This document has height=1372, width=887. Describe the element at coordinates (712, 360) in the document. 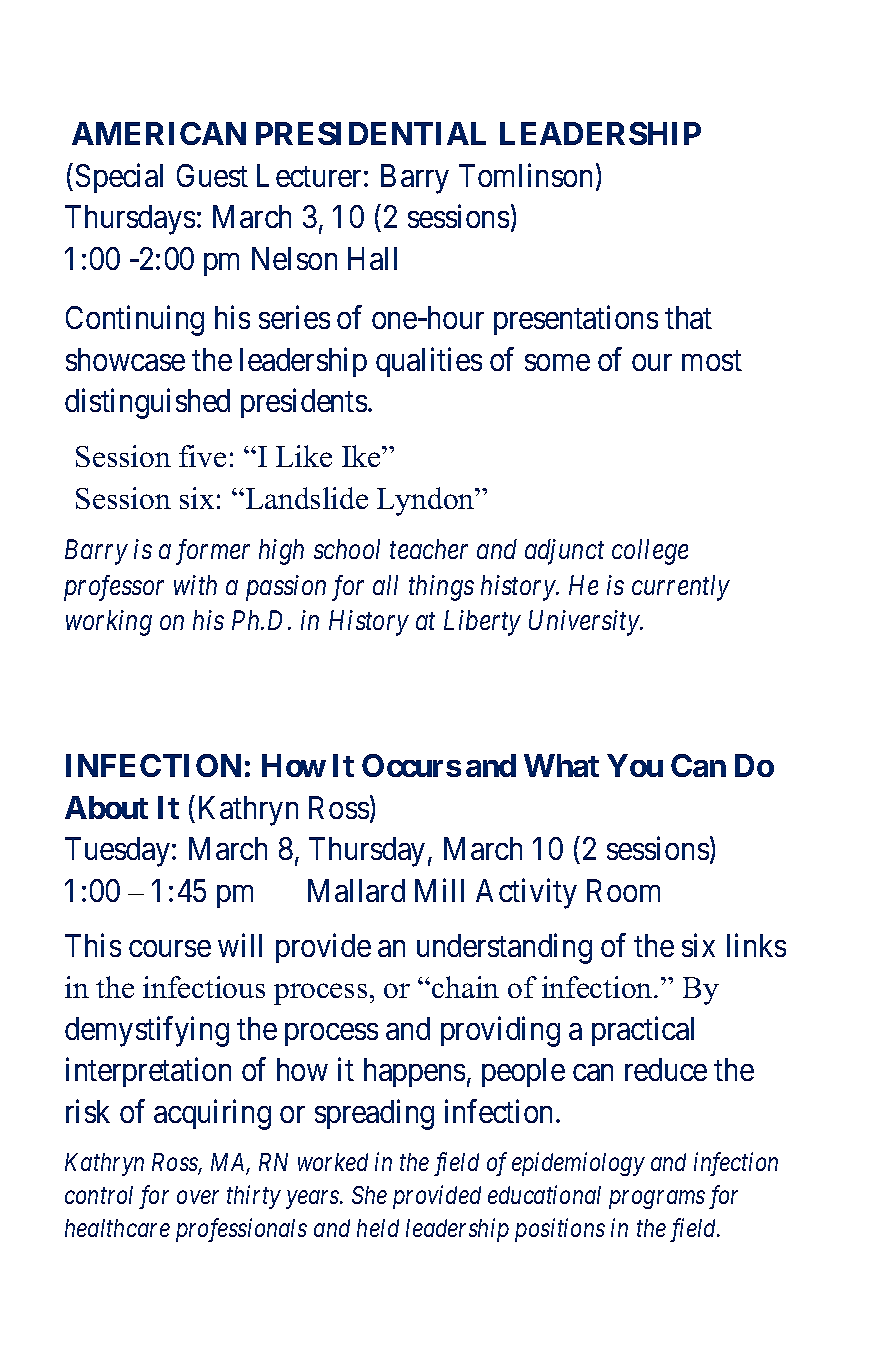

I see `most` at that location.
